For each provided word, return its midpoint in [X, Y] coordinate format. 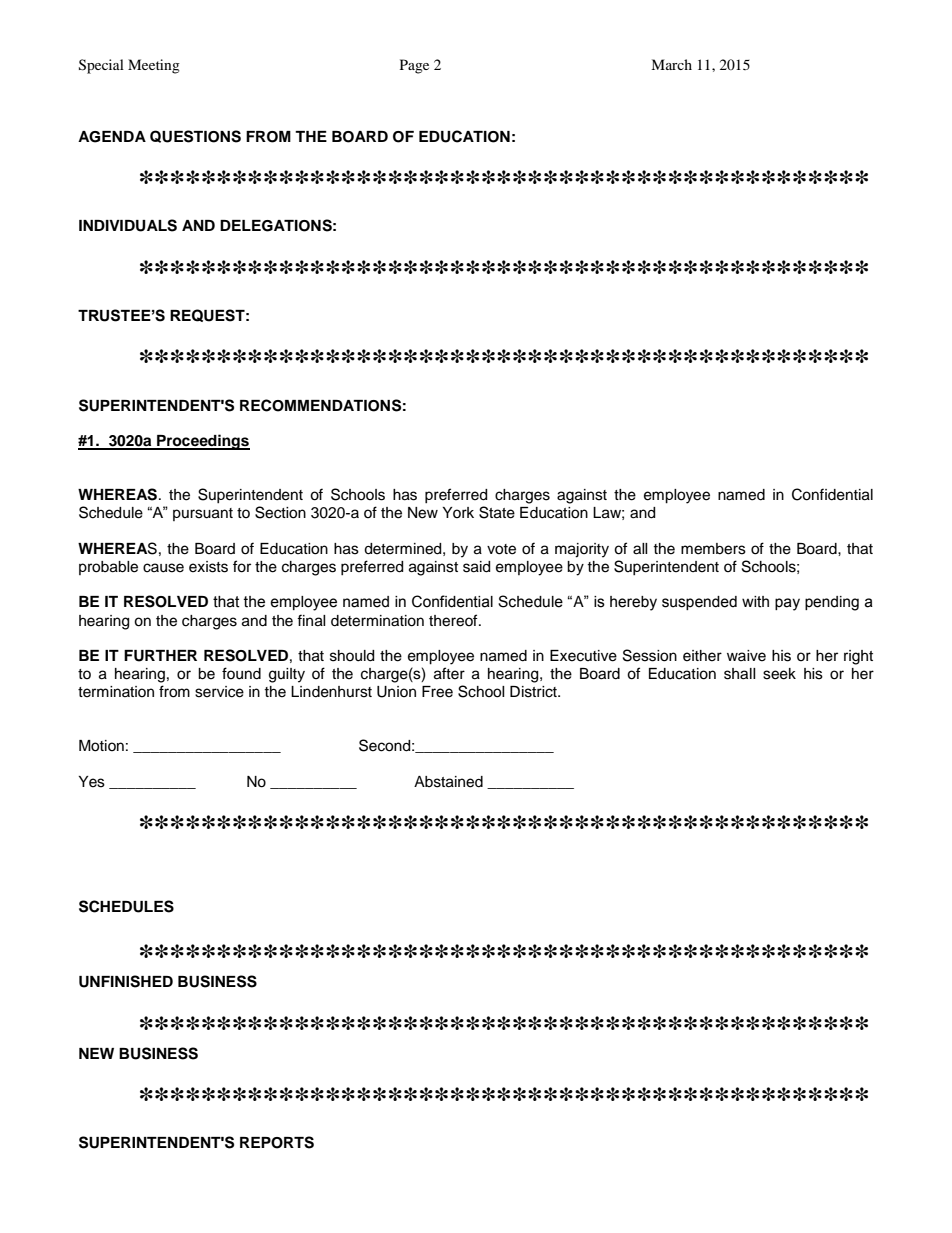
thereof [454, 620]
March [671, 64]
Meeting [154, 66]
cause [163, 568]
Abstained [448, 782]
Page [414, 66]
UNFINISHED [126, 981]
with [755, 602]
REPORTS [277, 1142]
